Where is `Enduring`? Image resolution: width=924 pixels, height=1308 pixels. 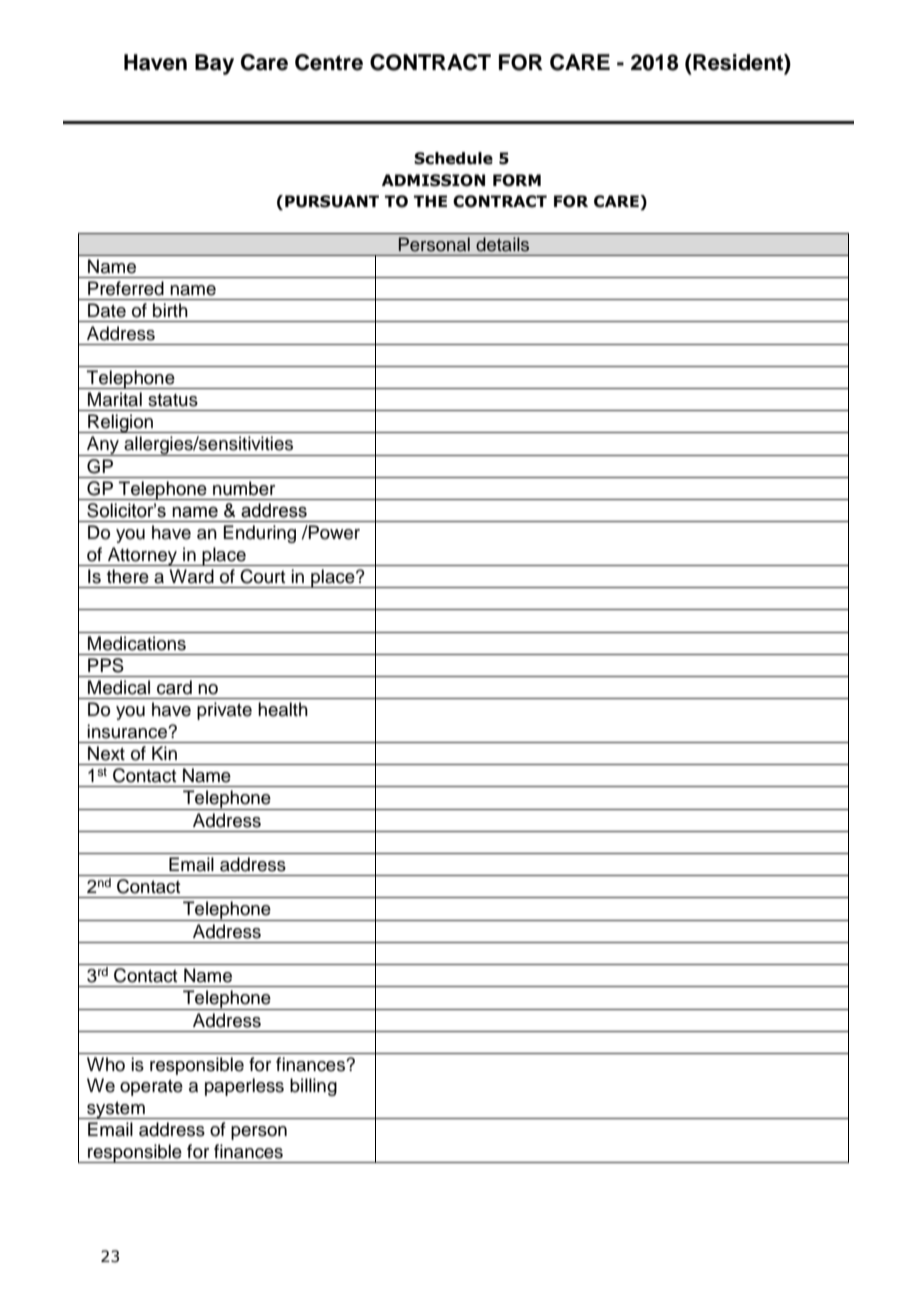 Enduring is located at coordinates (259, 534).
